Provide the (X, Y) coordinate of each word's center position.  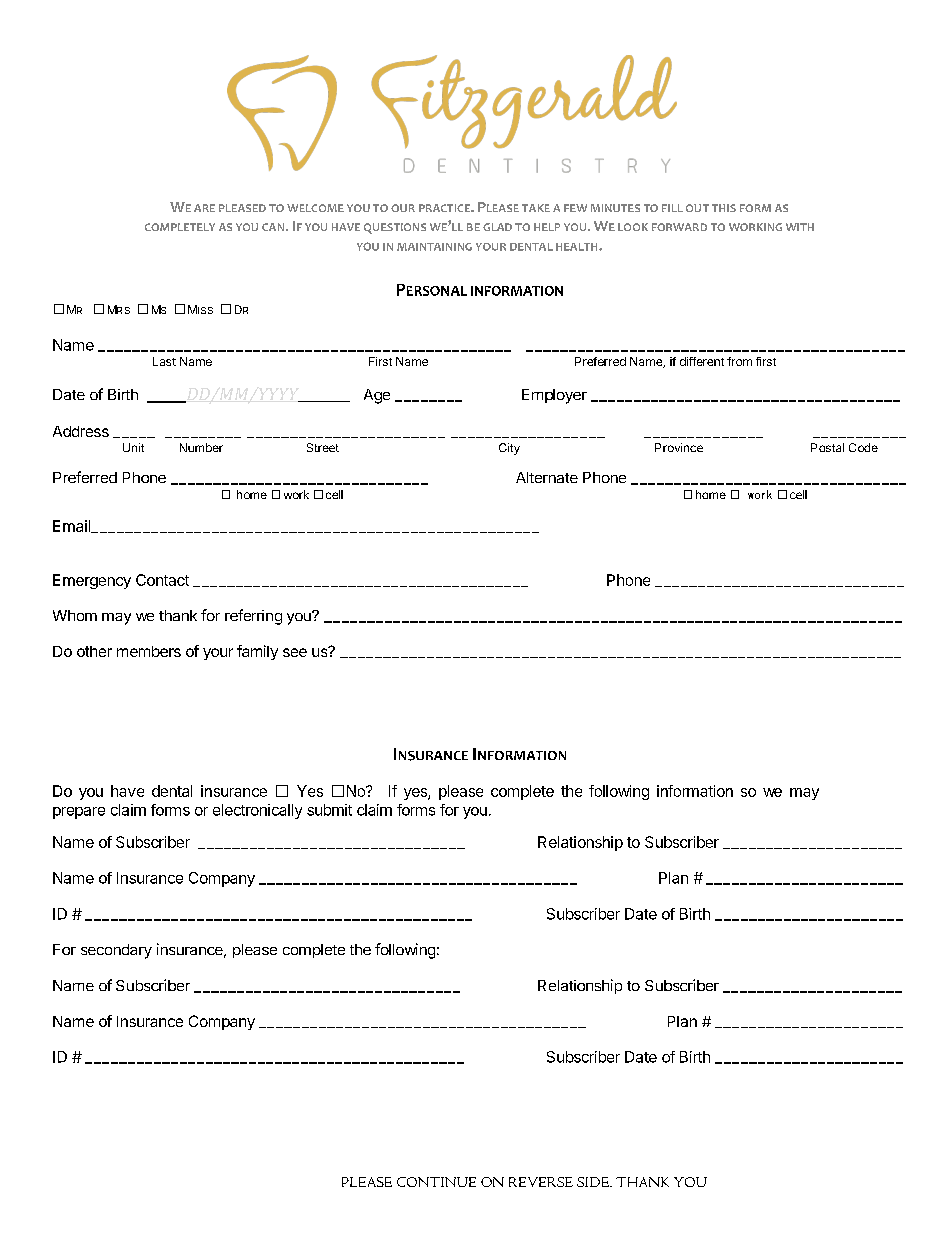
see (295, 652)
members (149, 651)
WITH (800, 227)
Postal (827, 447)
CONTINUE (436, 1182)
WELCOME (315, 208)
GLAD (497, 227)
